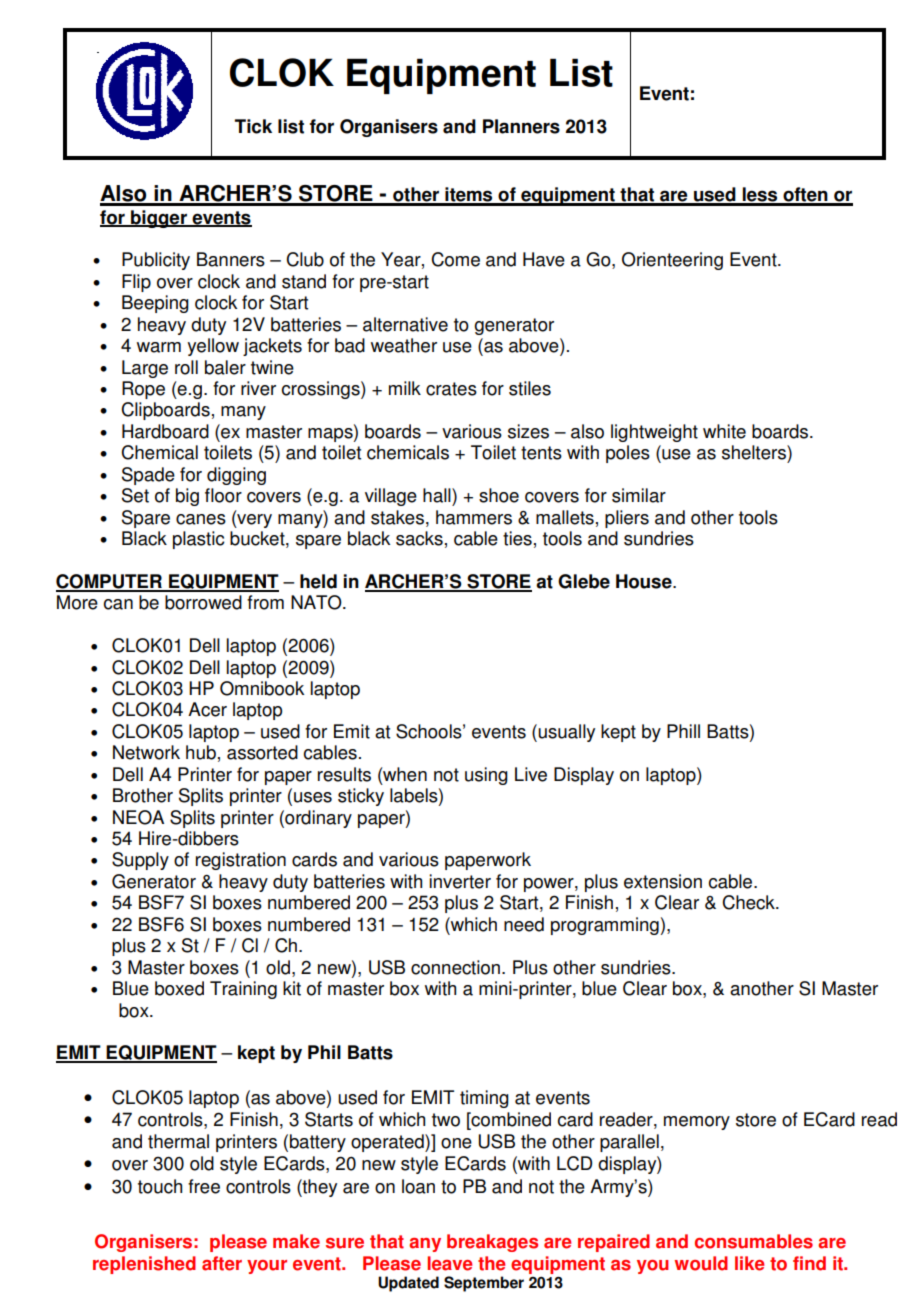  I want to click on canes, so click(201, 519).
